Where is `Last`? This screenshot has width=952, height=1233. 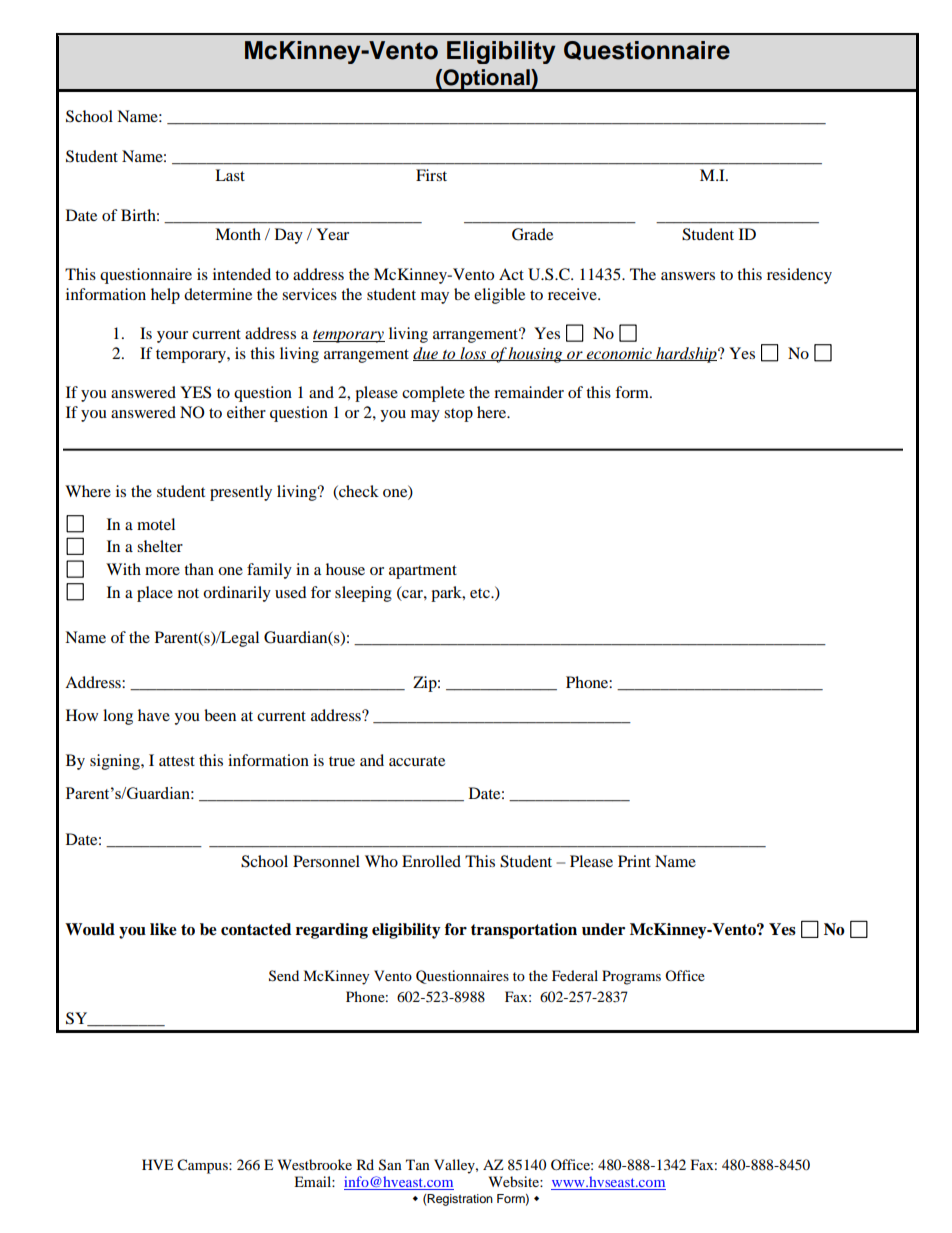
Last is located at coordinates (230, 175).
